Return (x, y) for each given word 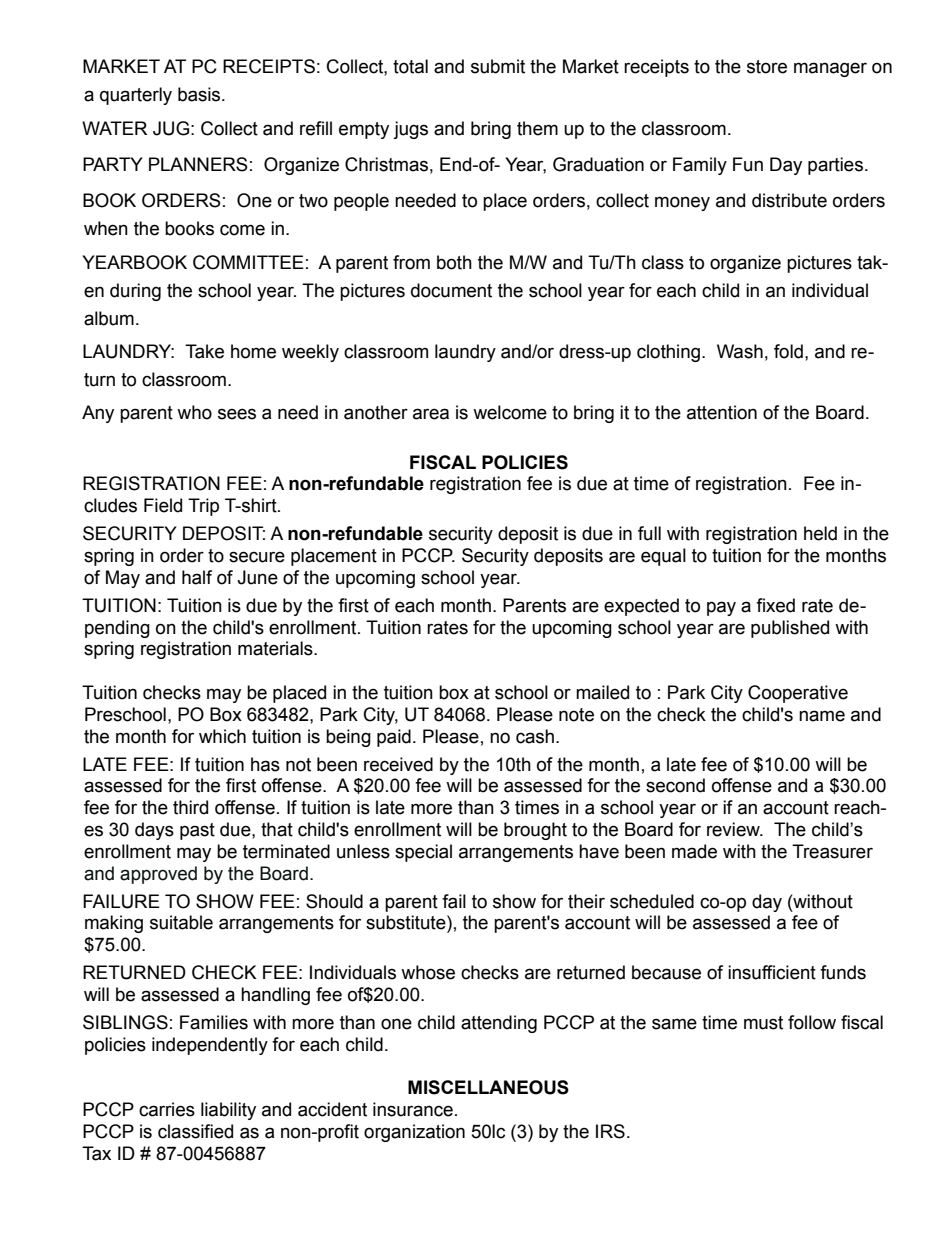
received (398, 764)
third (190, 807)
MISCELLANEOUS (488, 1087)
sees (237, 414)
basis (200, 94)
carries (167, 1109)
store (767, 67)
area (431, 414)
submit (498, 66)
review (734, 829)
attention (722, 412)
